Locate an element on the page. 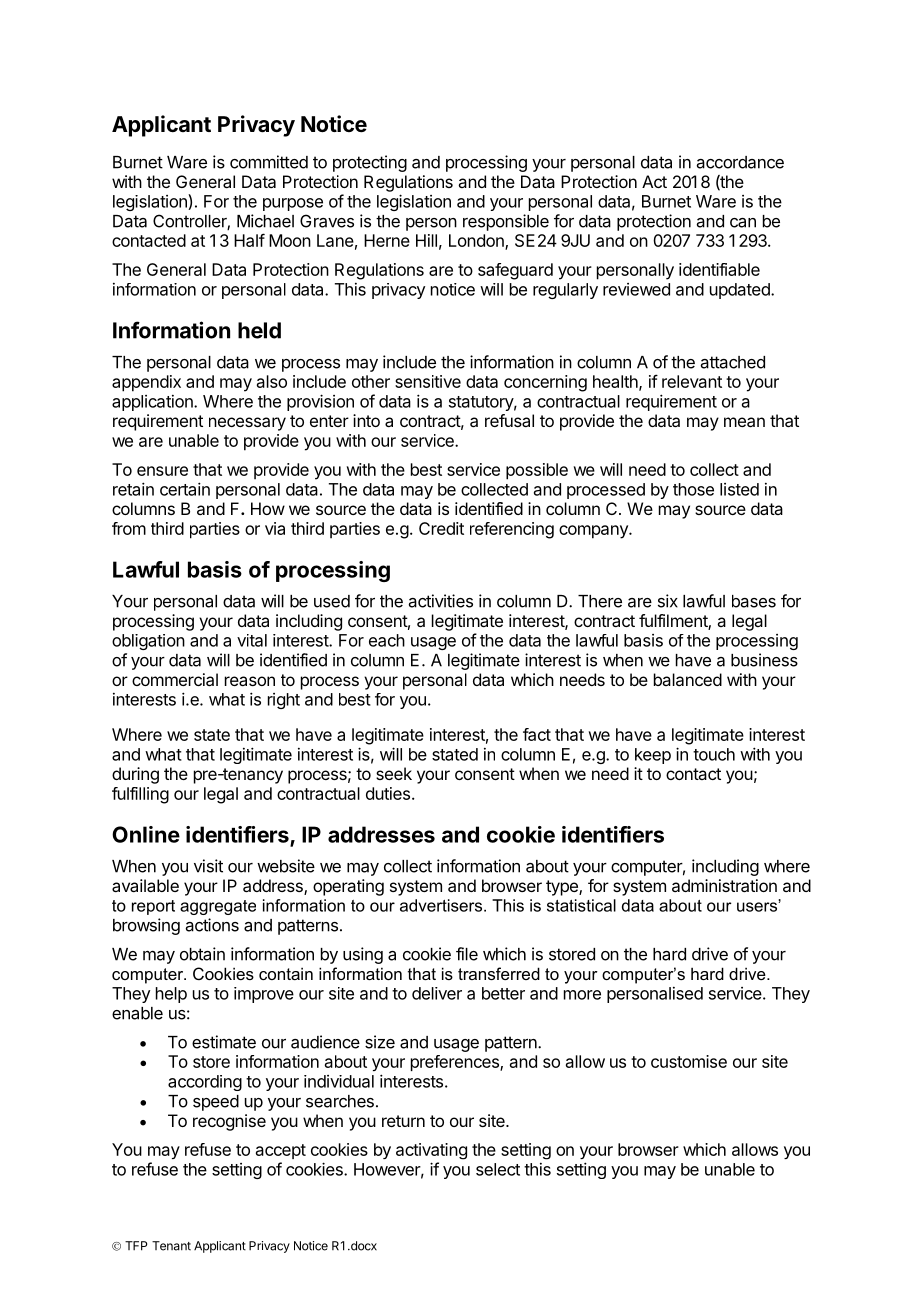  Michael is located at coordinates (265, 221).
